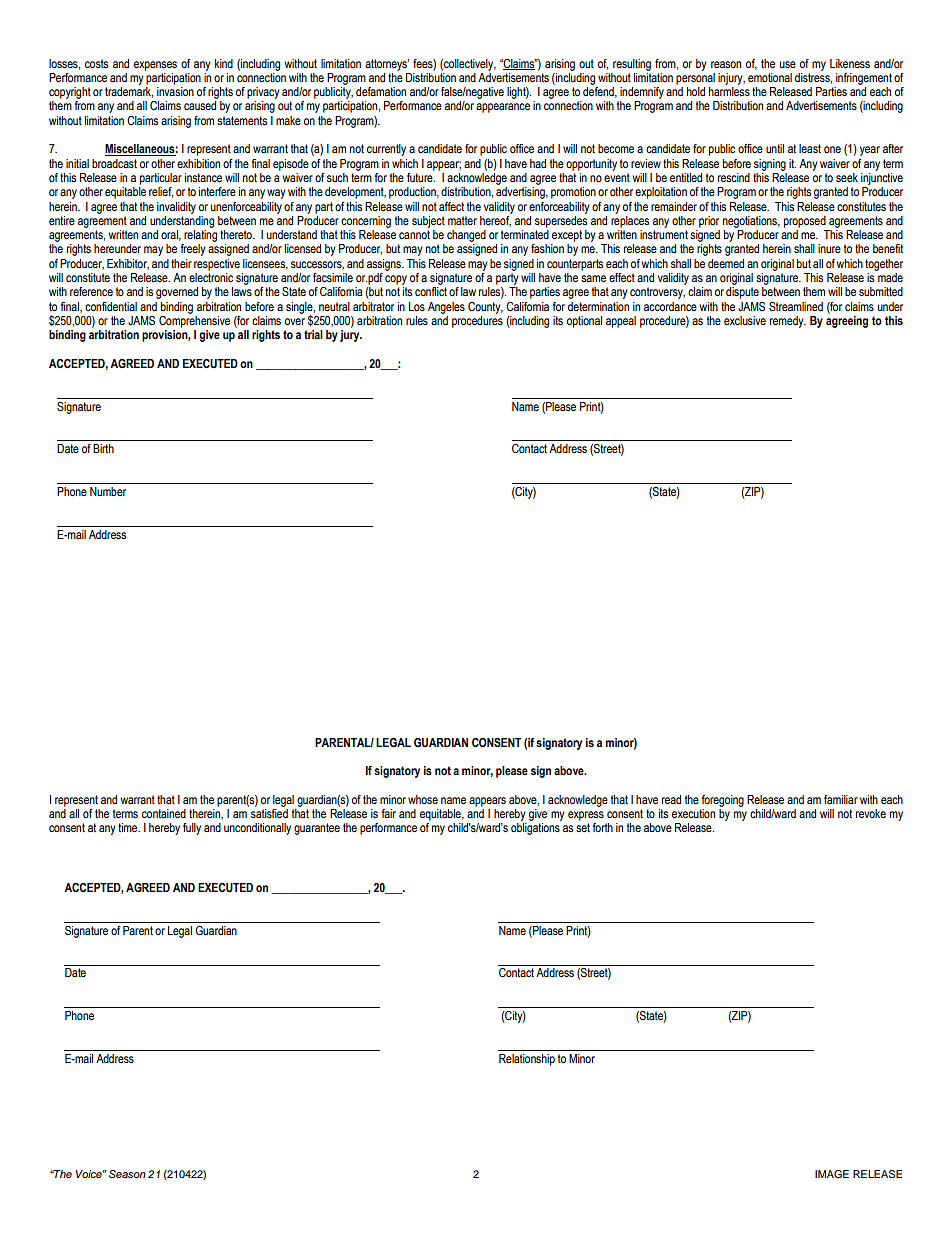  I want to click on familiar, so click(841, 799).
